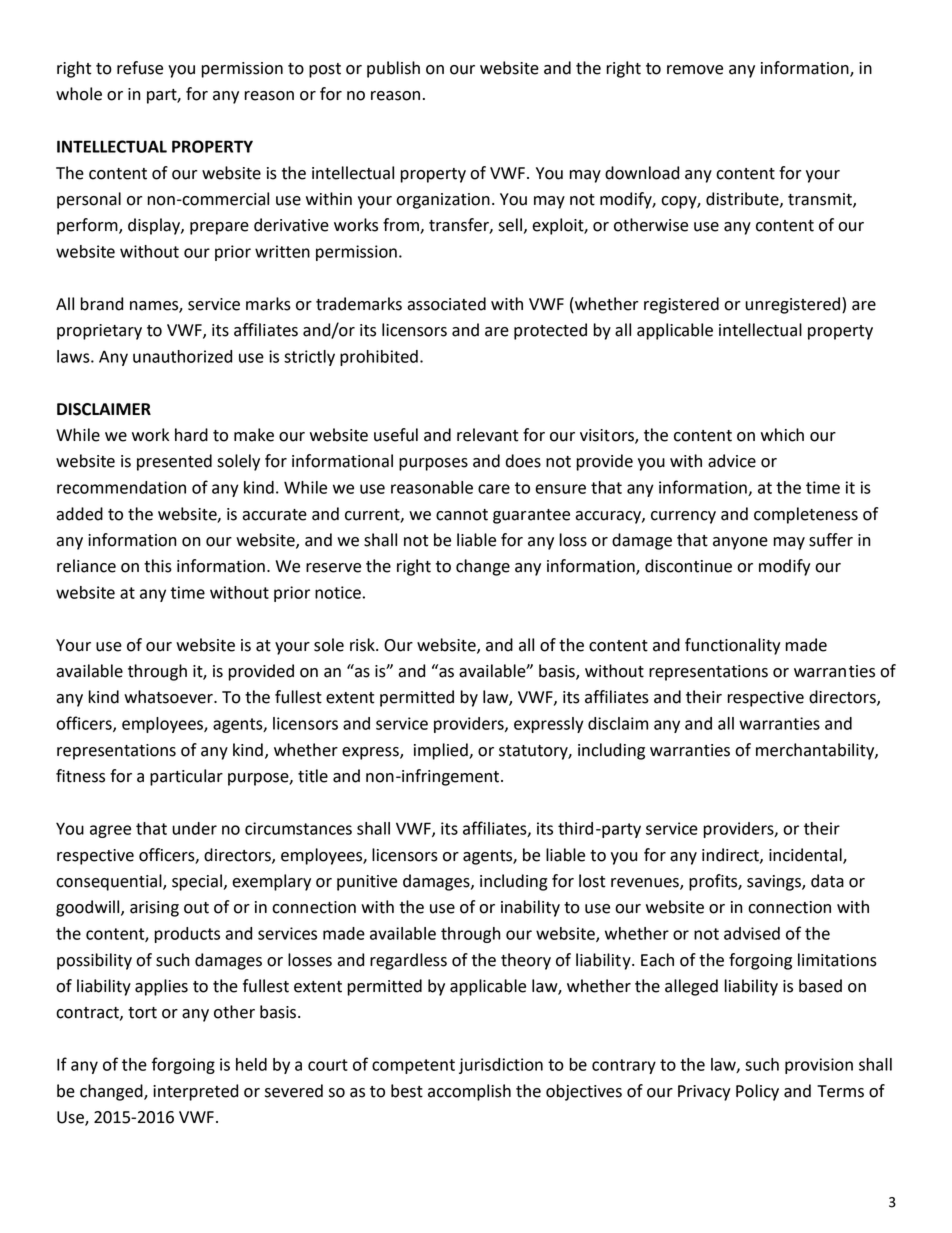  What do you see at coordinates (393, 69) in the page?
I see `publish` at bounding box center [393, 69].
